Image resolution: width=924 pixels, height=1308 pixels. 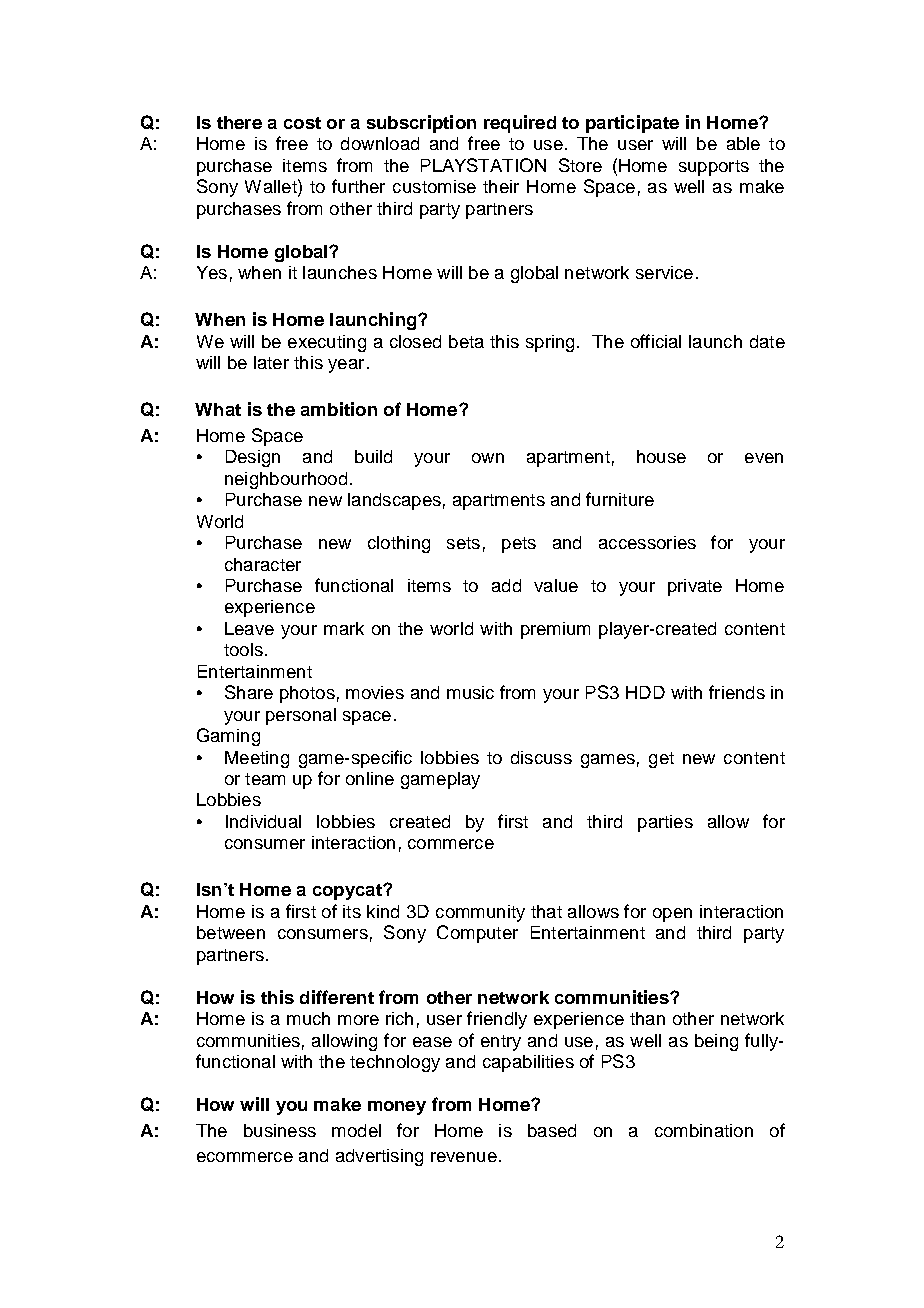 I want to click on discuss, so click(x=541, y=757).
